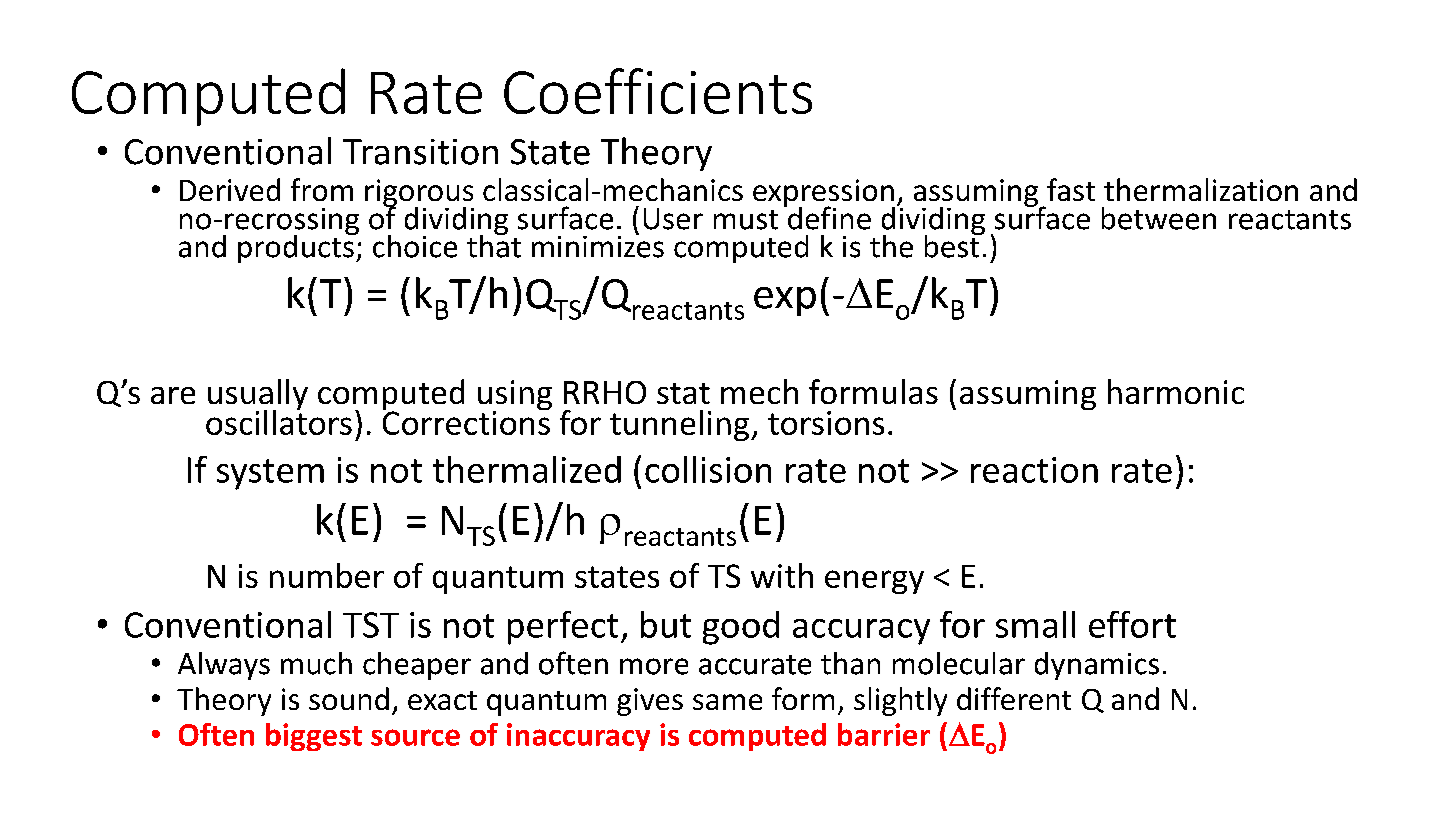 Image resolution: width=1456 pixels, height=819 pixels. Describe the element at coordinates (658, 91) in the screenshot. I see `Coefficients` at that location.
